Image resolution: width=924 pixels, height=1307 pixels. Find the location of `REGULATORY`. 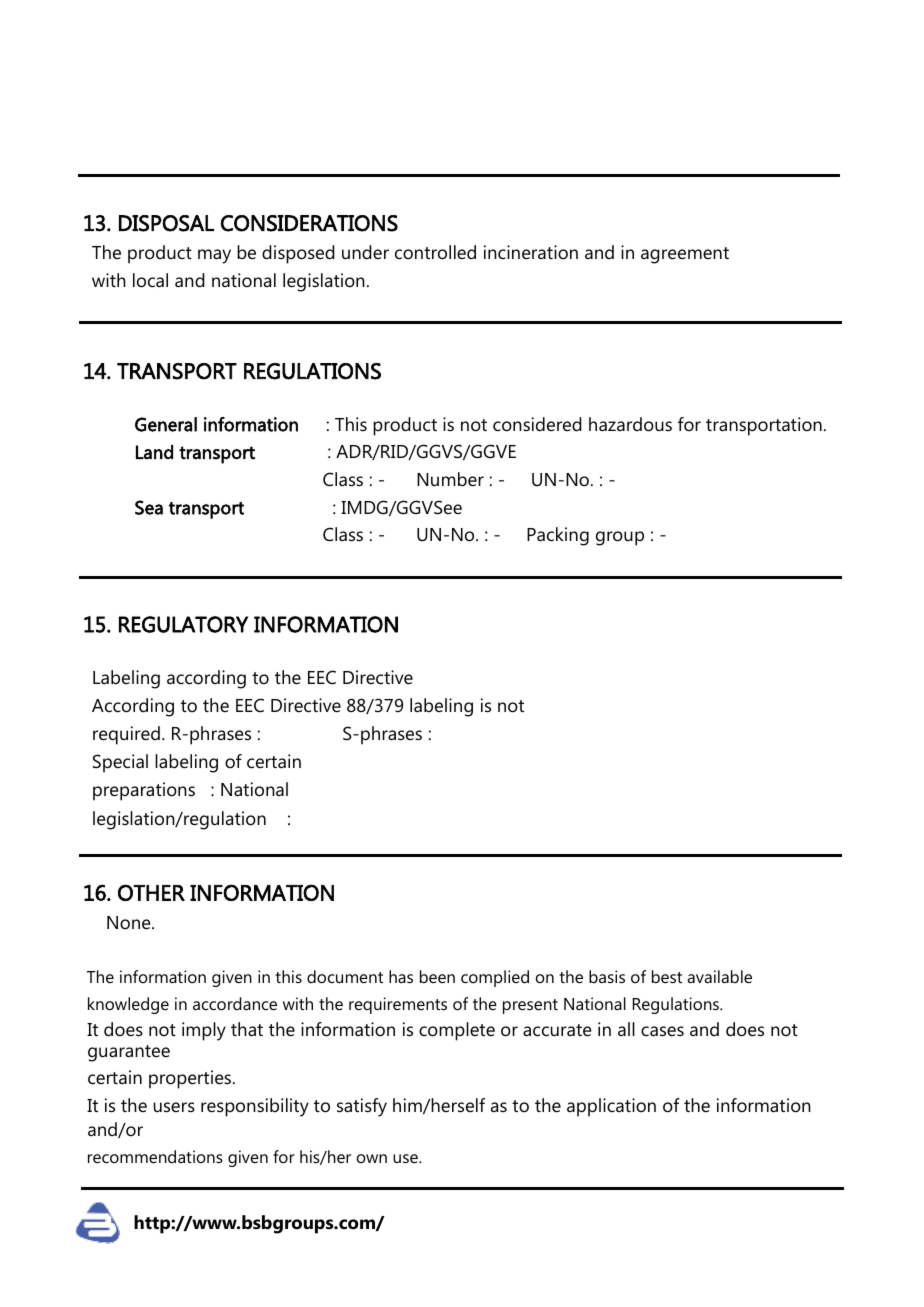

REGULATORY is located at coordinates (183, 624).
